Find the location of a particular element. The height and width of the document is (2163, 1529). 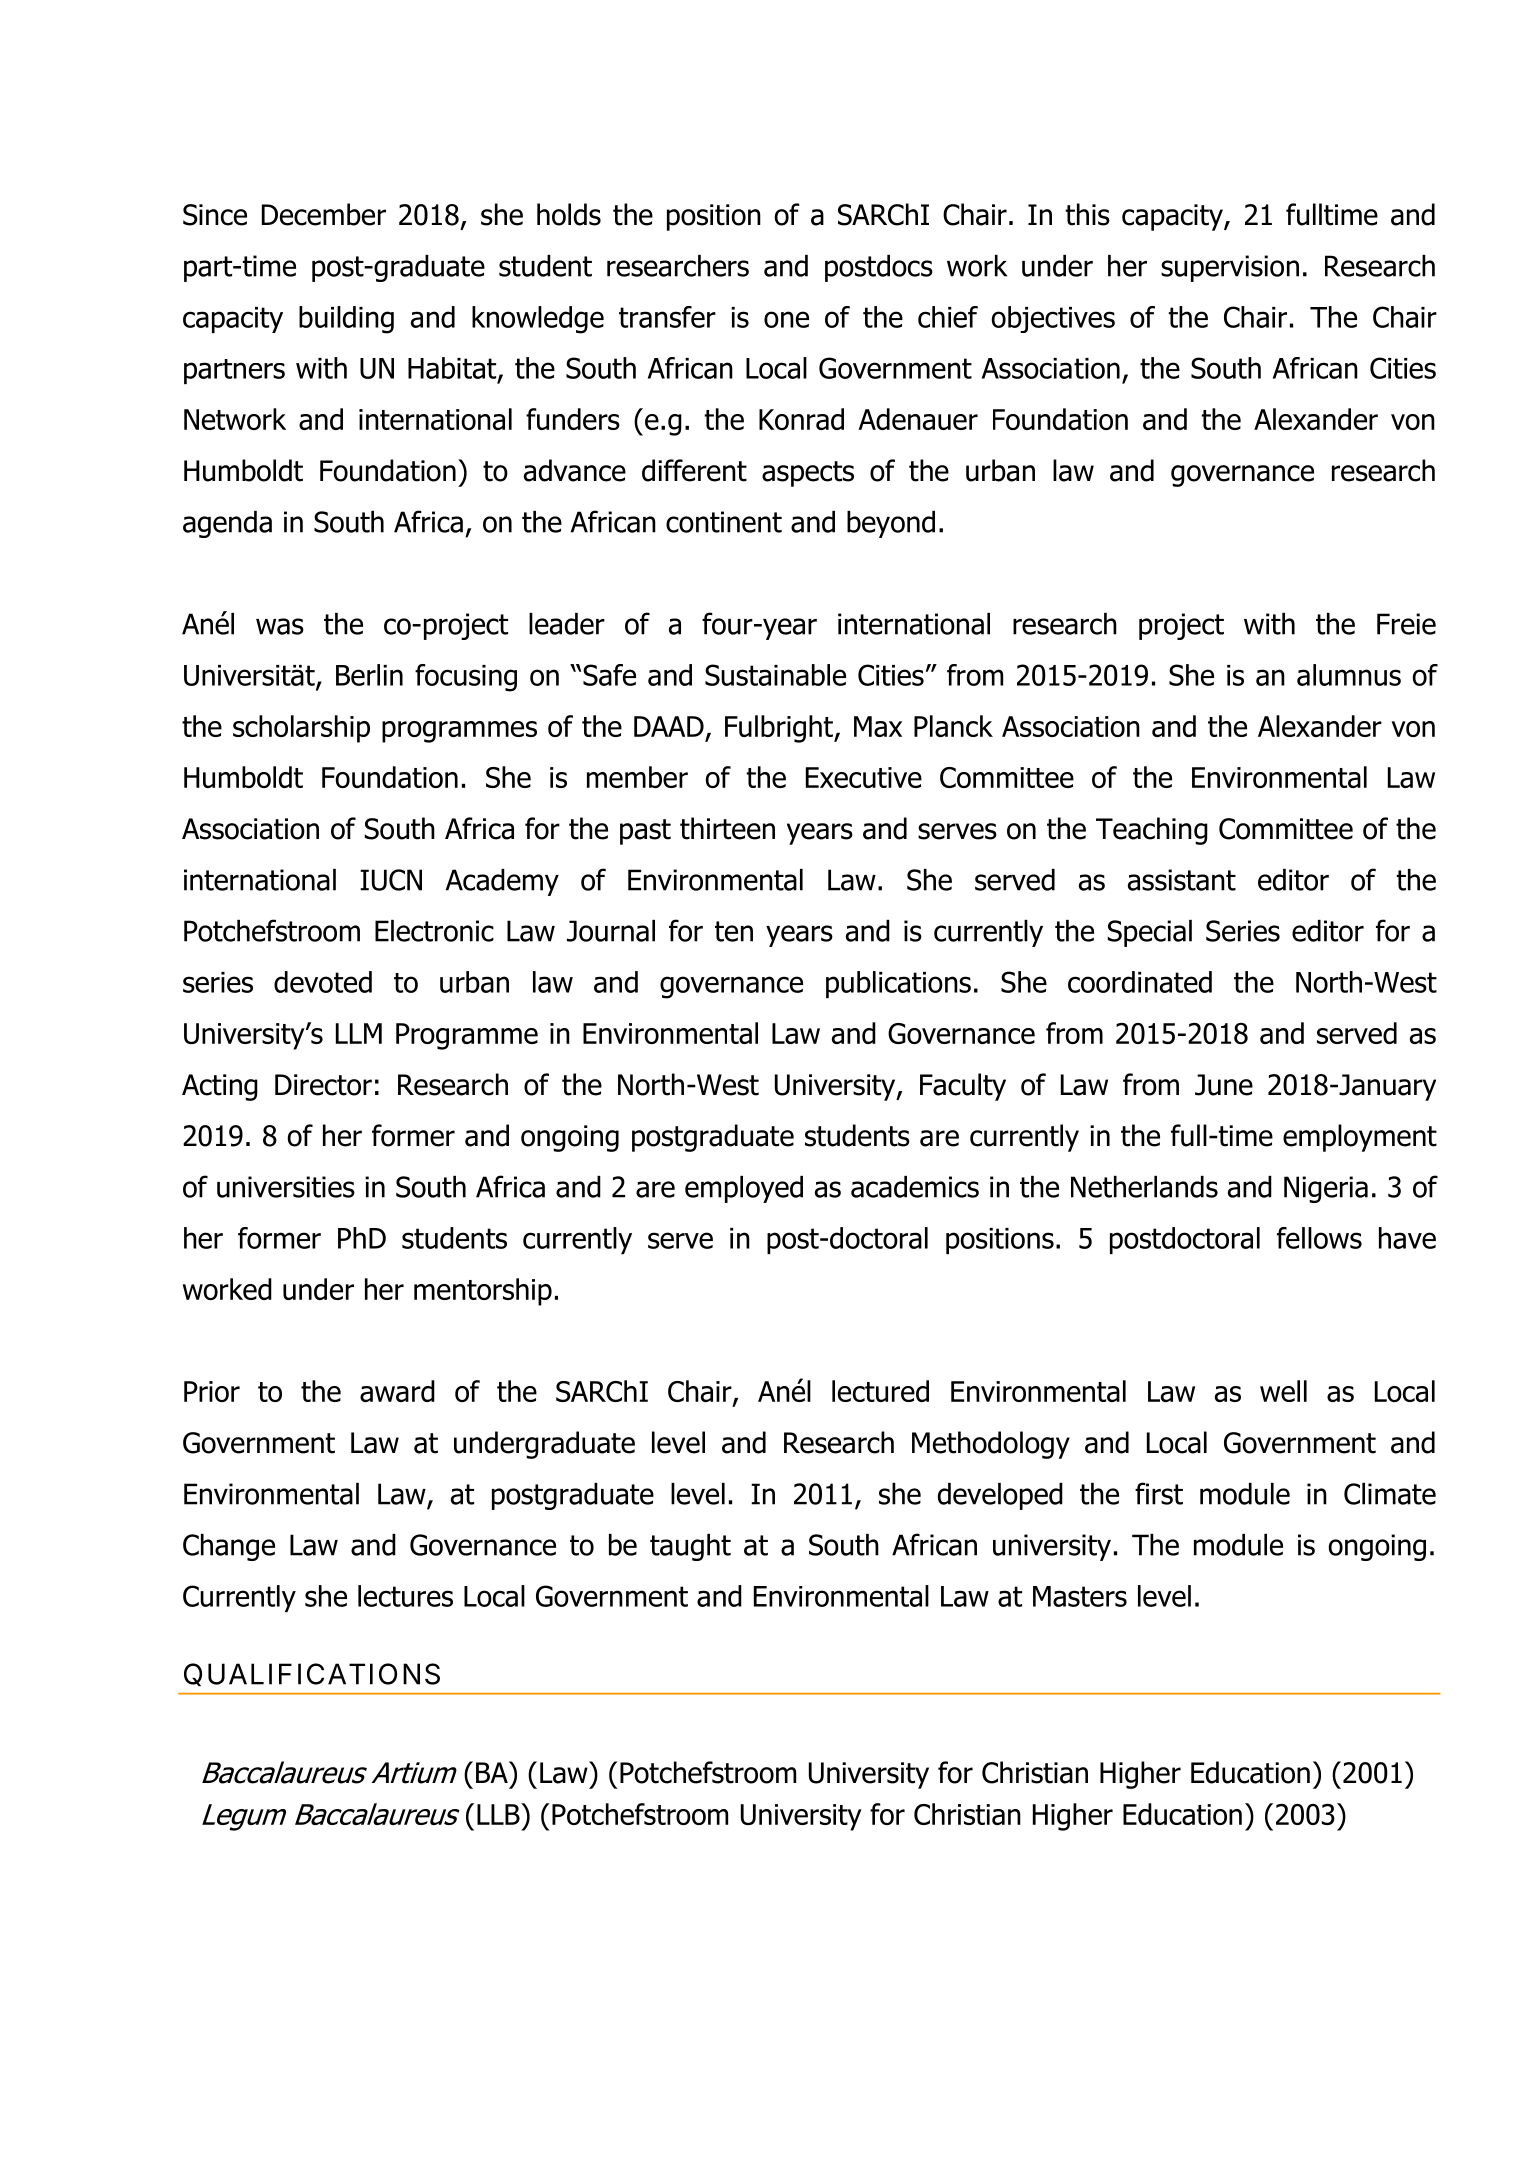

June is located at coordinates (1224, 1085).
